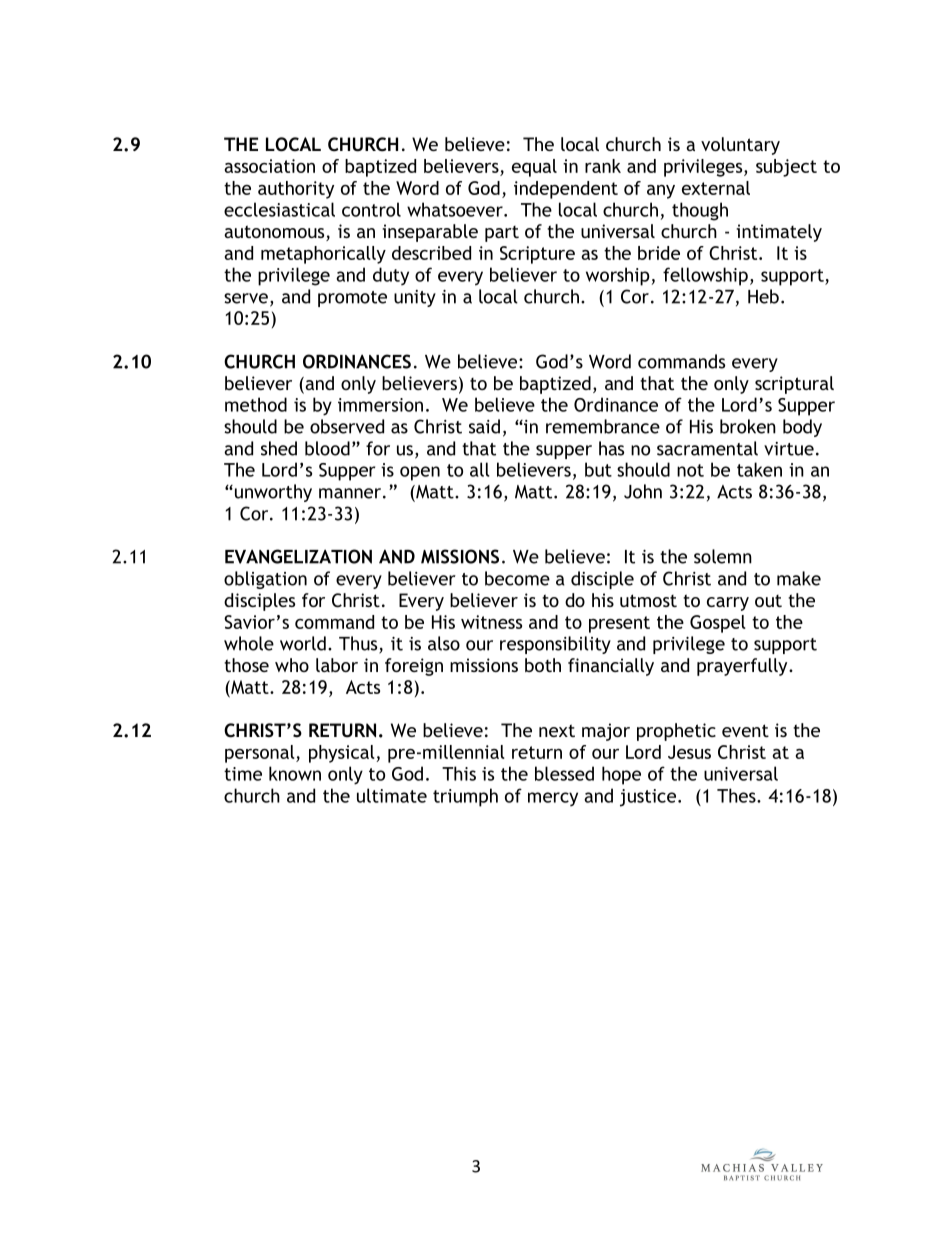 The width and height of the document is (952, 1233). Describe the element at coordinates (759, 469) in the document. I see `taken` at that location.
